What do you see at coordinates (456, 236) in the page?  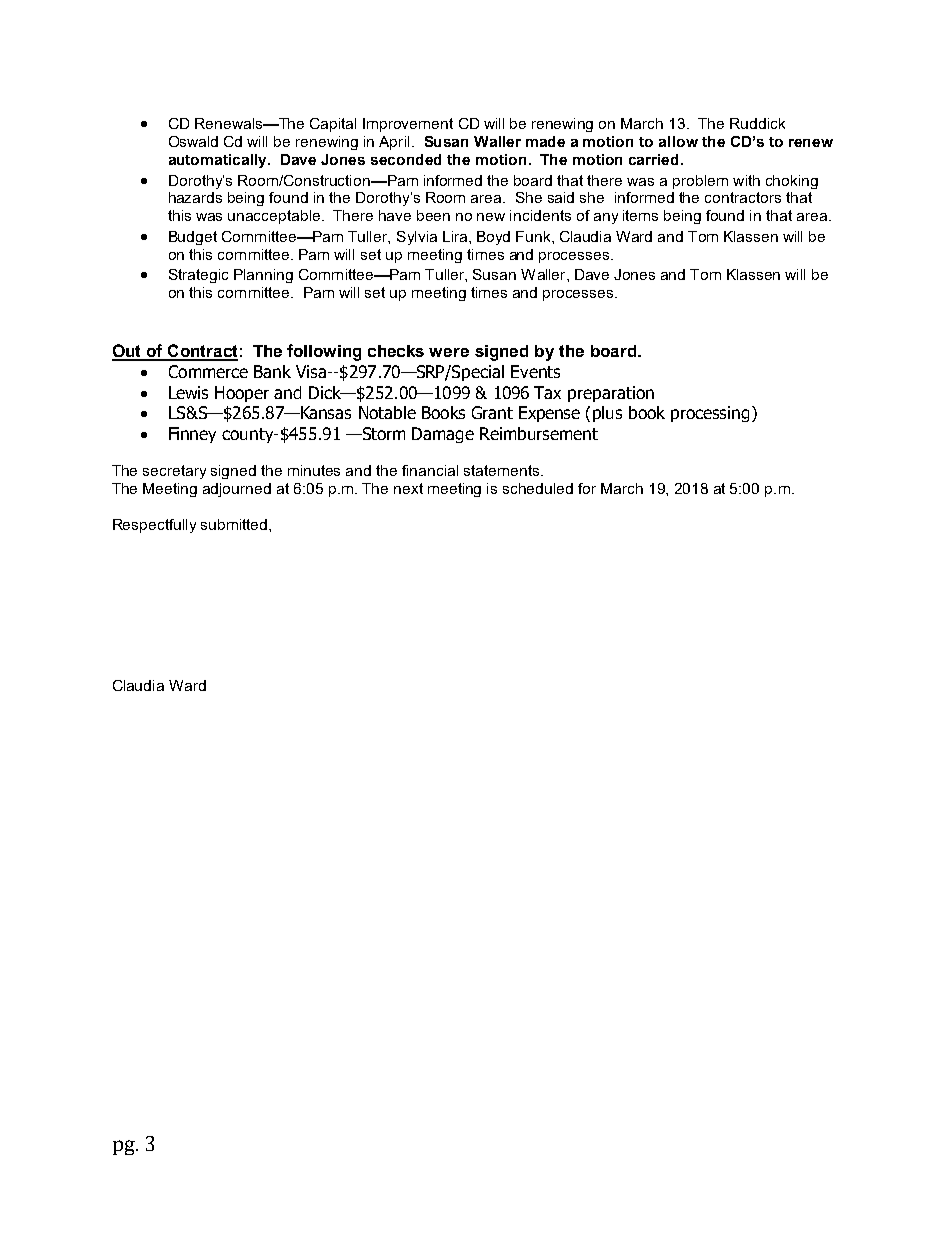 I see `Lira` at bounding box center [456, 236].
